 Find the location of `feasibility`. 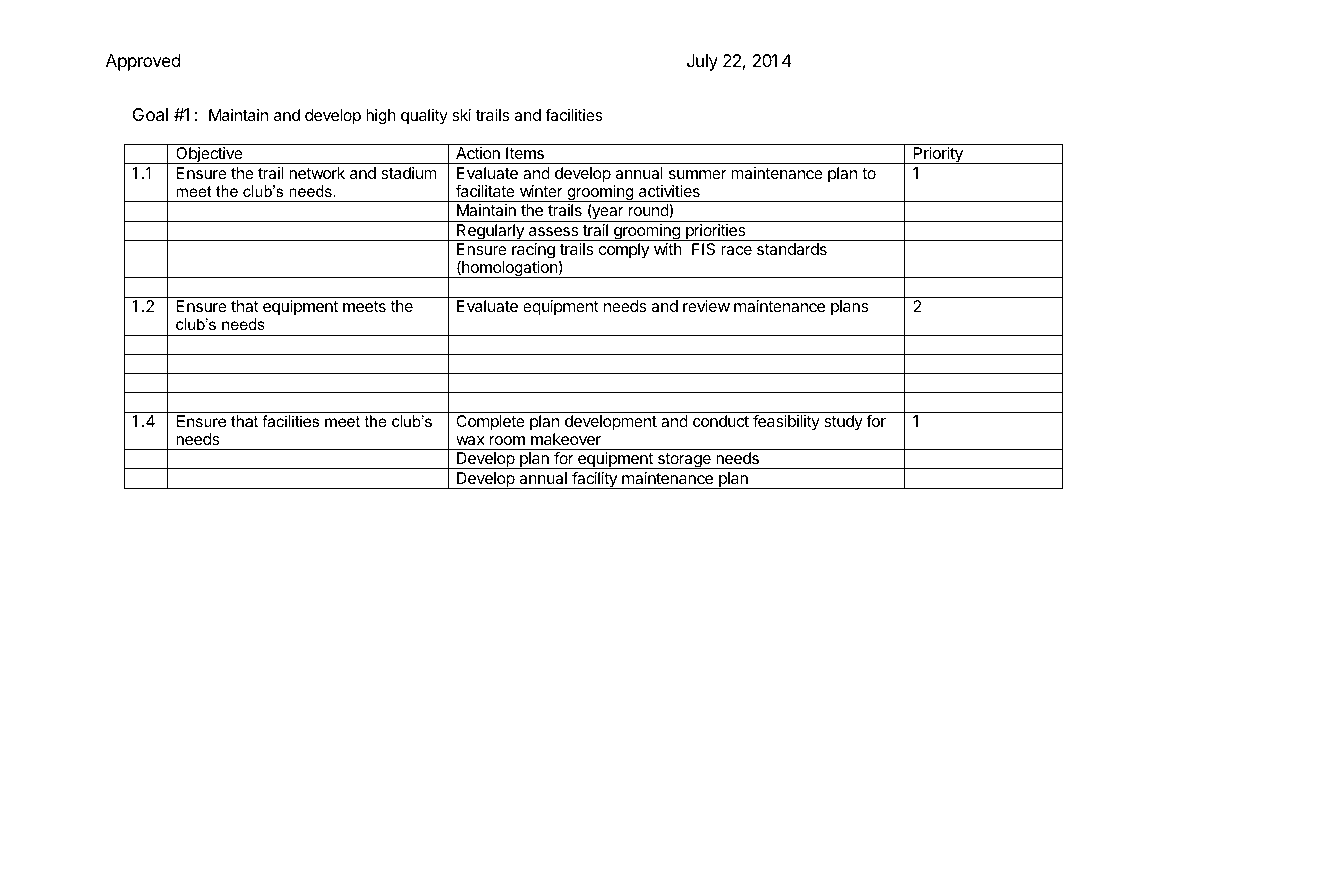

feasibility is located at coordinates (786, 422).
